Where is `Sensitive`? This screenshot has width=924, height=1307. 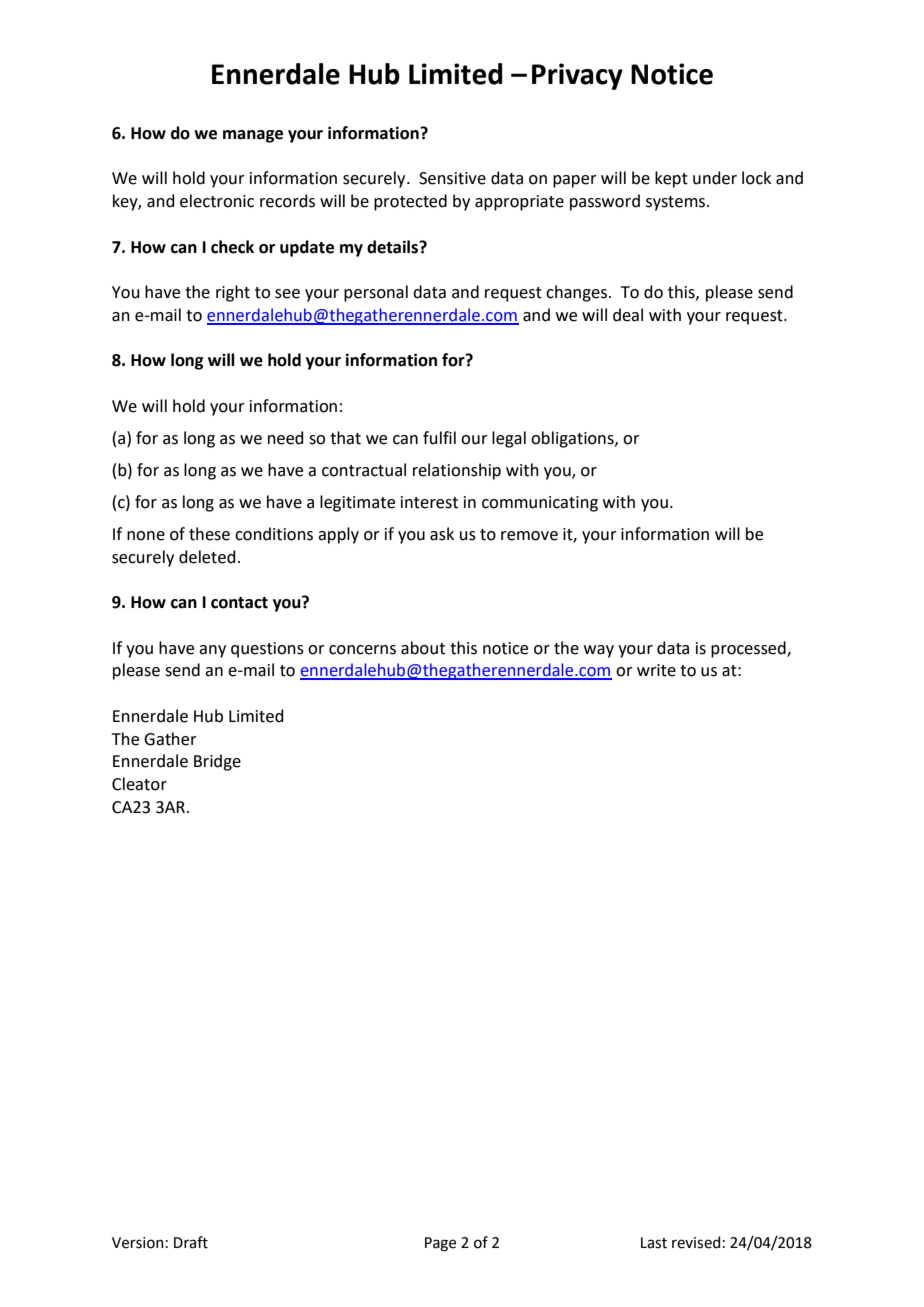
Sensitive is located at coordinates (452, 178).
